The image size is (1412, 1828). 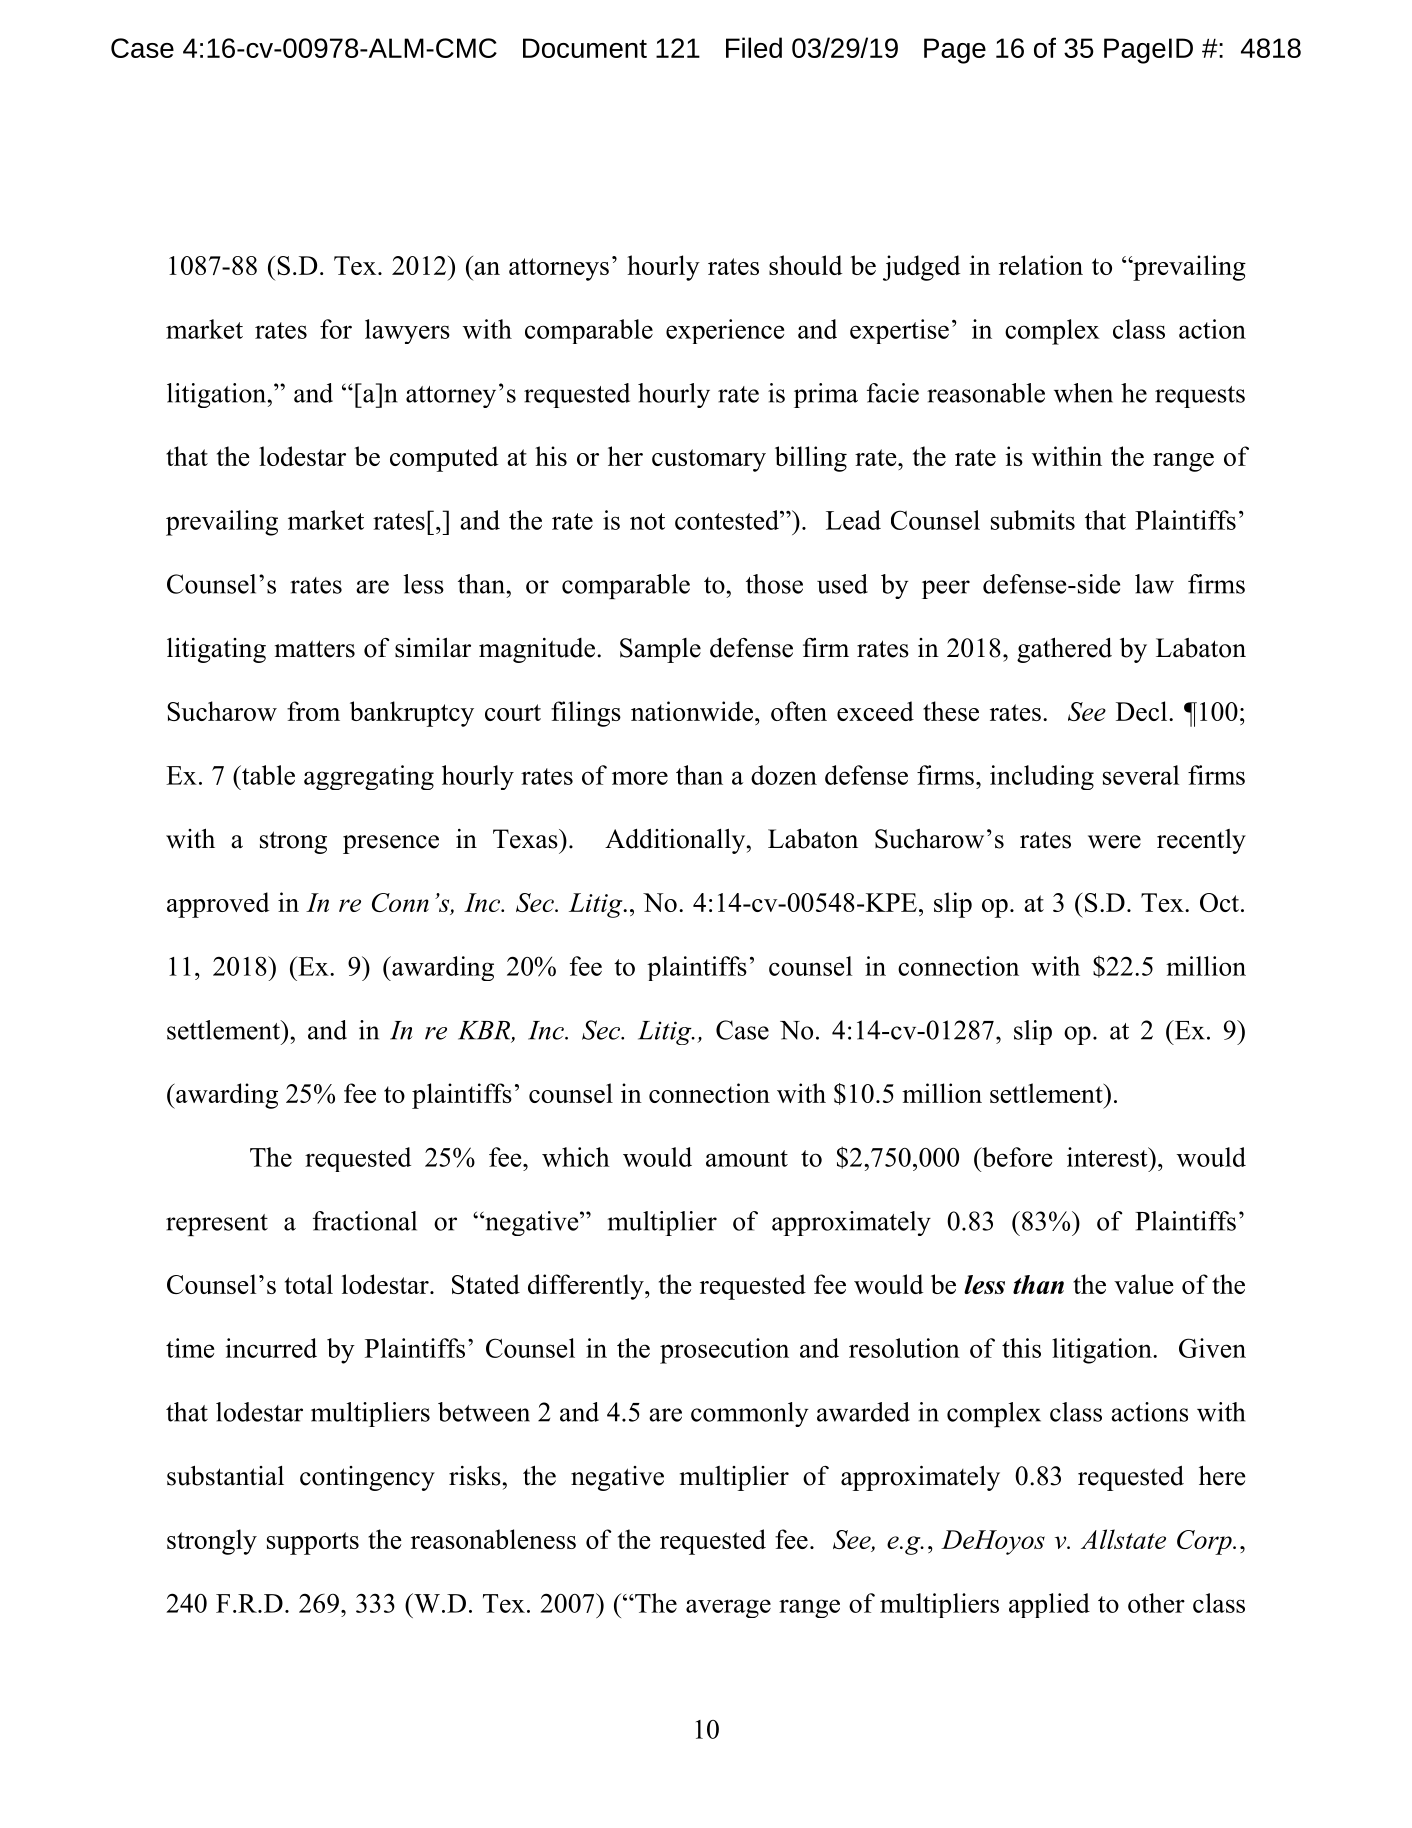 I want to click on KBR, so click(x=484, y=1030).
